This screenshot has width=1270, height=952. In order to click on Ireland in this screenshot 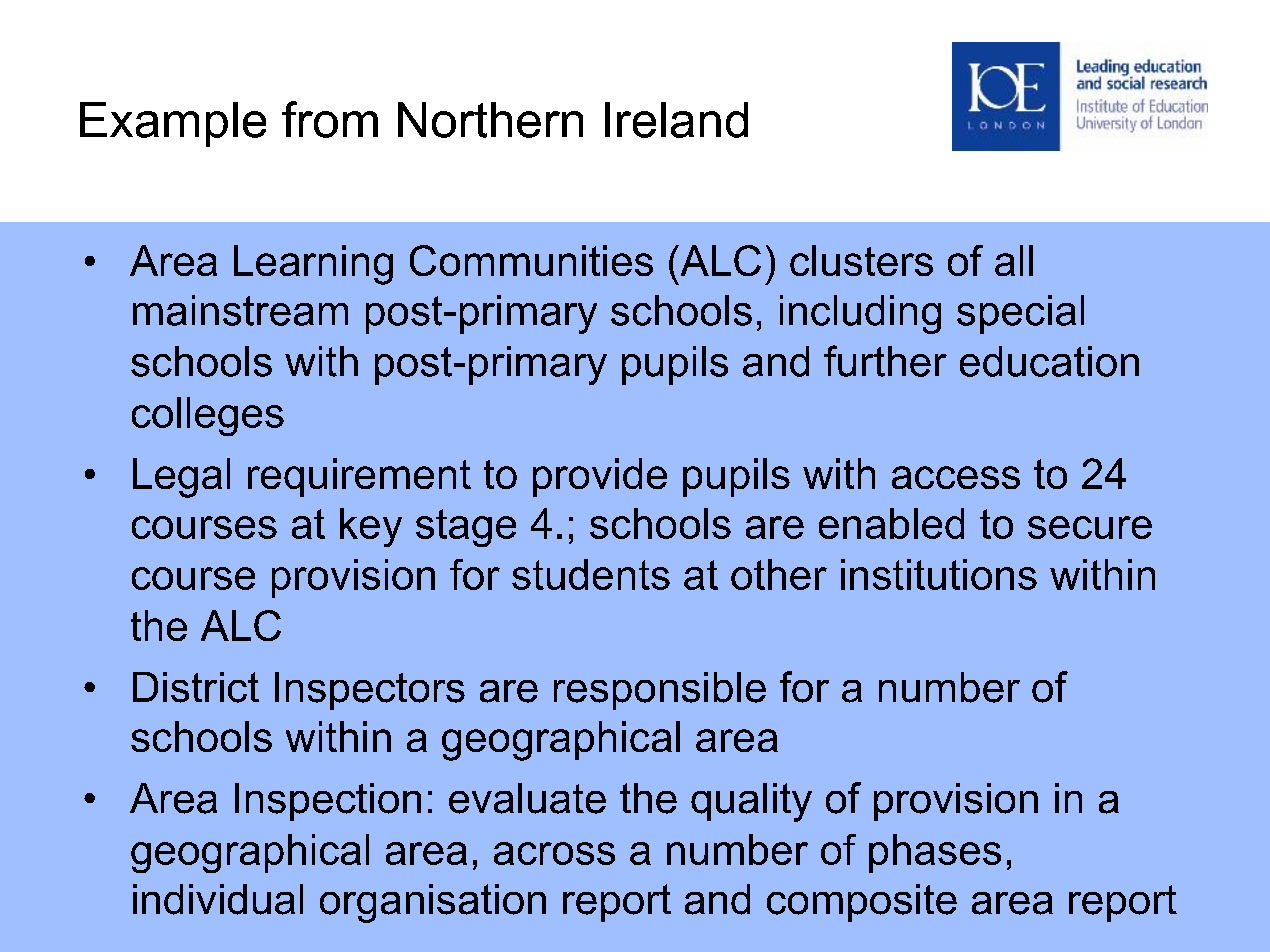, I will do `click(676, 120)`.
